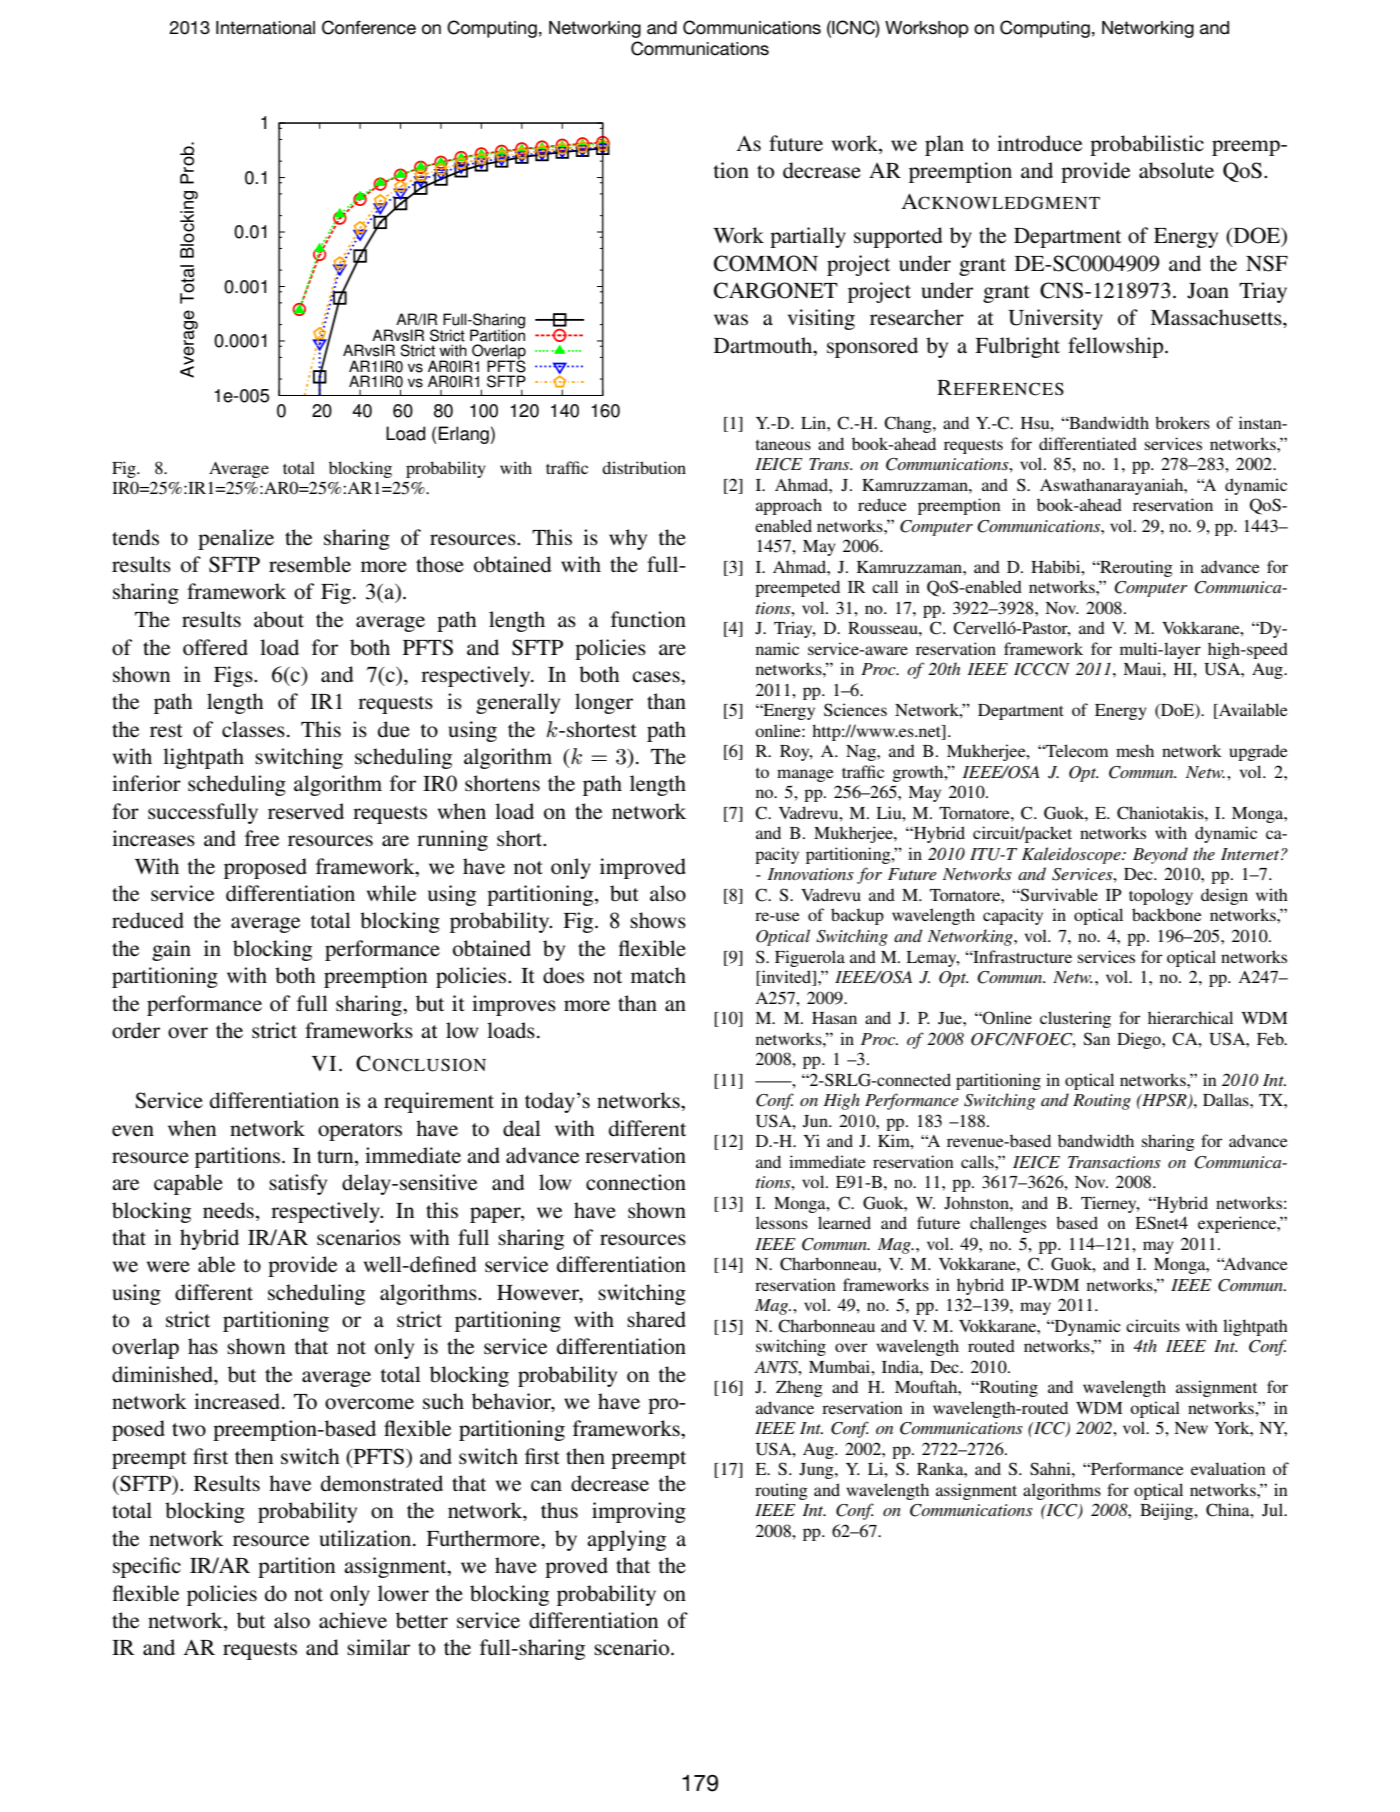 The width and height of the page is (1400, 1812). Describe the element at coordinates (262, 838) in the page. I see `free` at that location.
